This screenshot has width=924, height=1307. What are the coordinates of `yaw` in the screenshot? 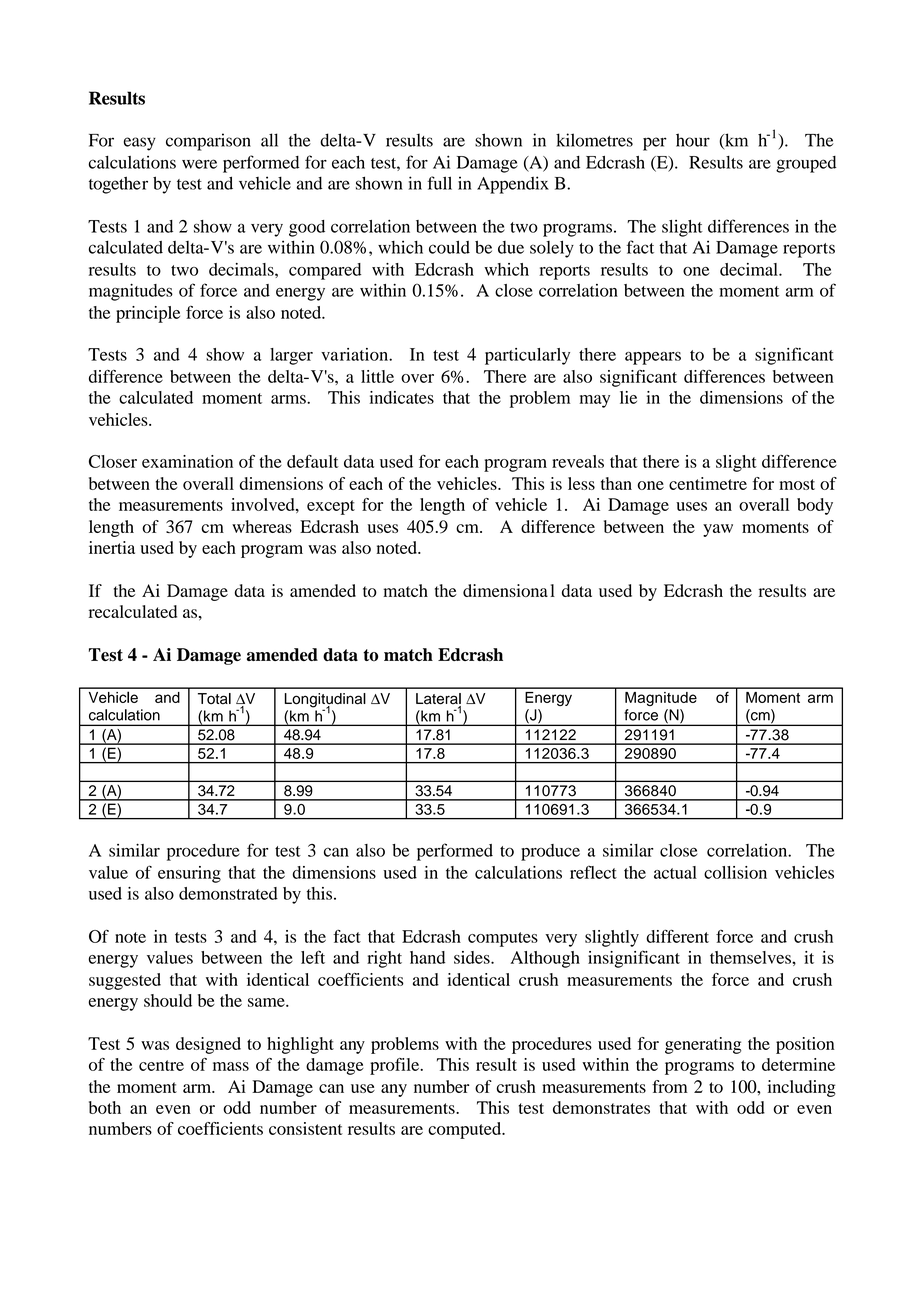 It's located at (718, 530).
